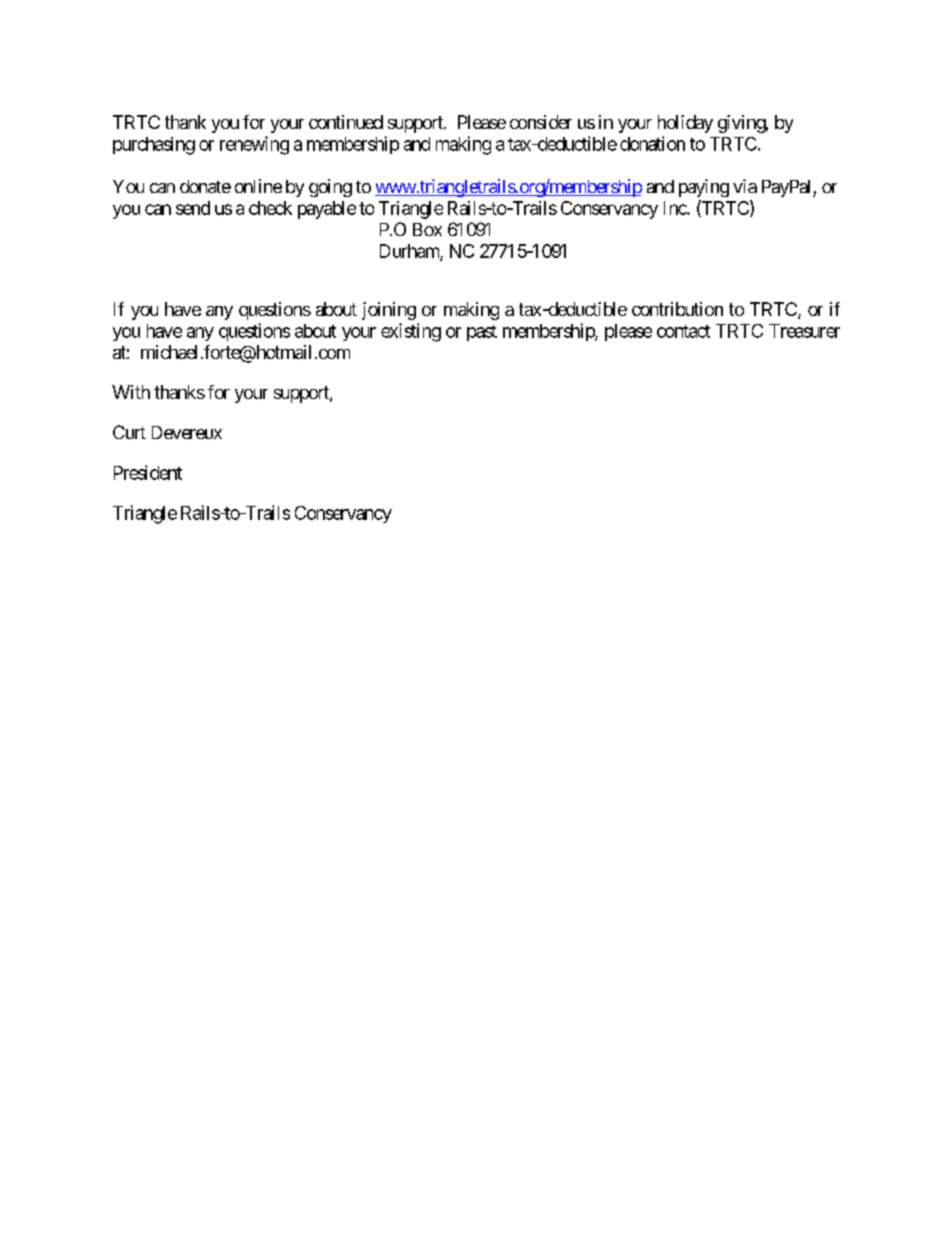 The image size is (952, 1233). Describe the element at coordinates (254, 145) in the screenshot. I see `renewing` at that location.
